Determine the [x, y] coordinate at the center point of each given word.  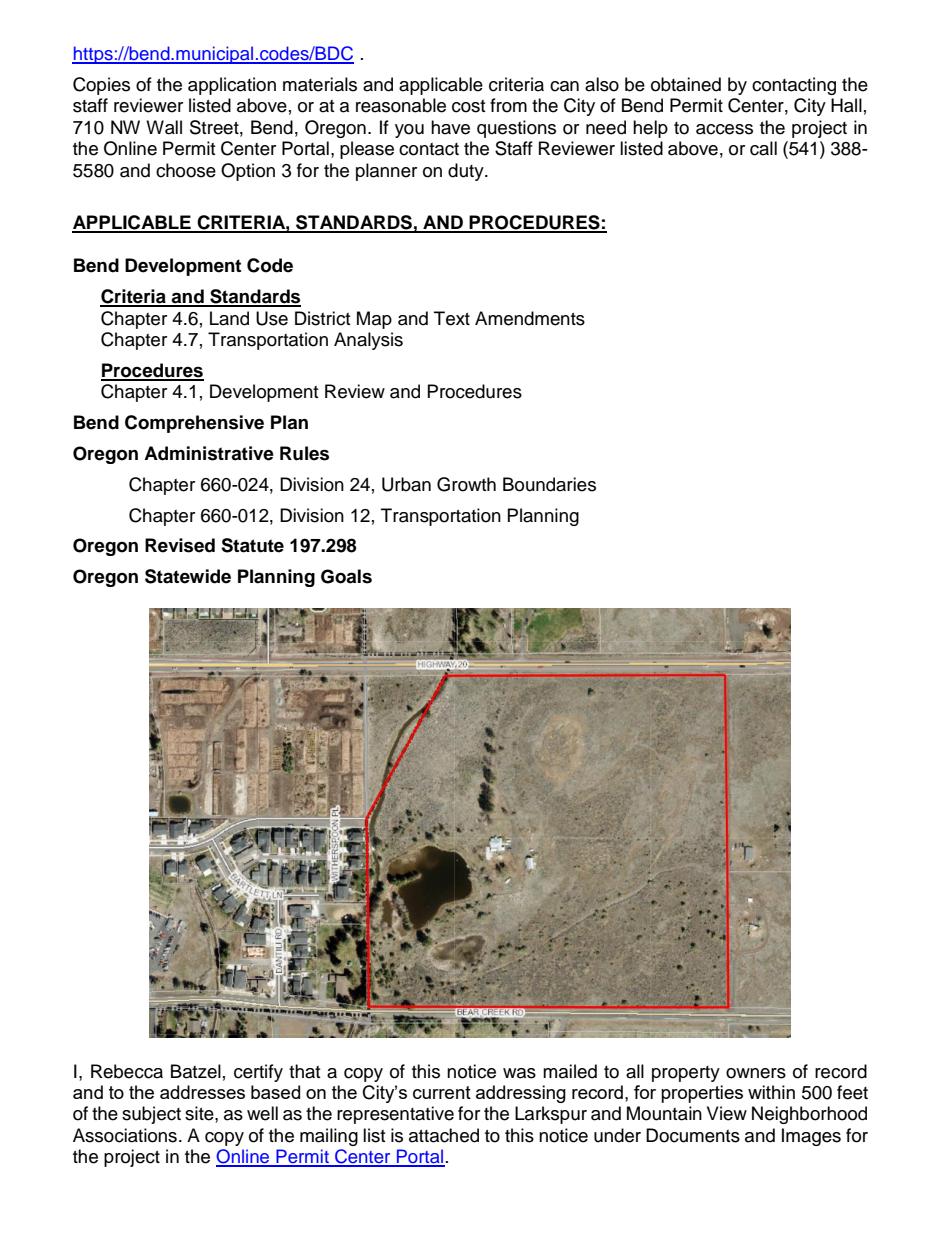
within [771, 1092]
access [724, 129]
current [442, 1092]
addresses [202, 1092]
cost [468, 106]
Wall [164, 127]
